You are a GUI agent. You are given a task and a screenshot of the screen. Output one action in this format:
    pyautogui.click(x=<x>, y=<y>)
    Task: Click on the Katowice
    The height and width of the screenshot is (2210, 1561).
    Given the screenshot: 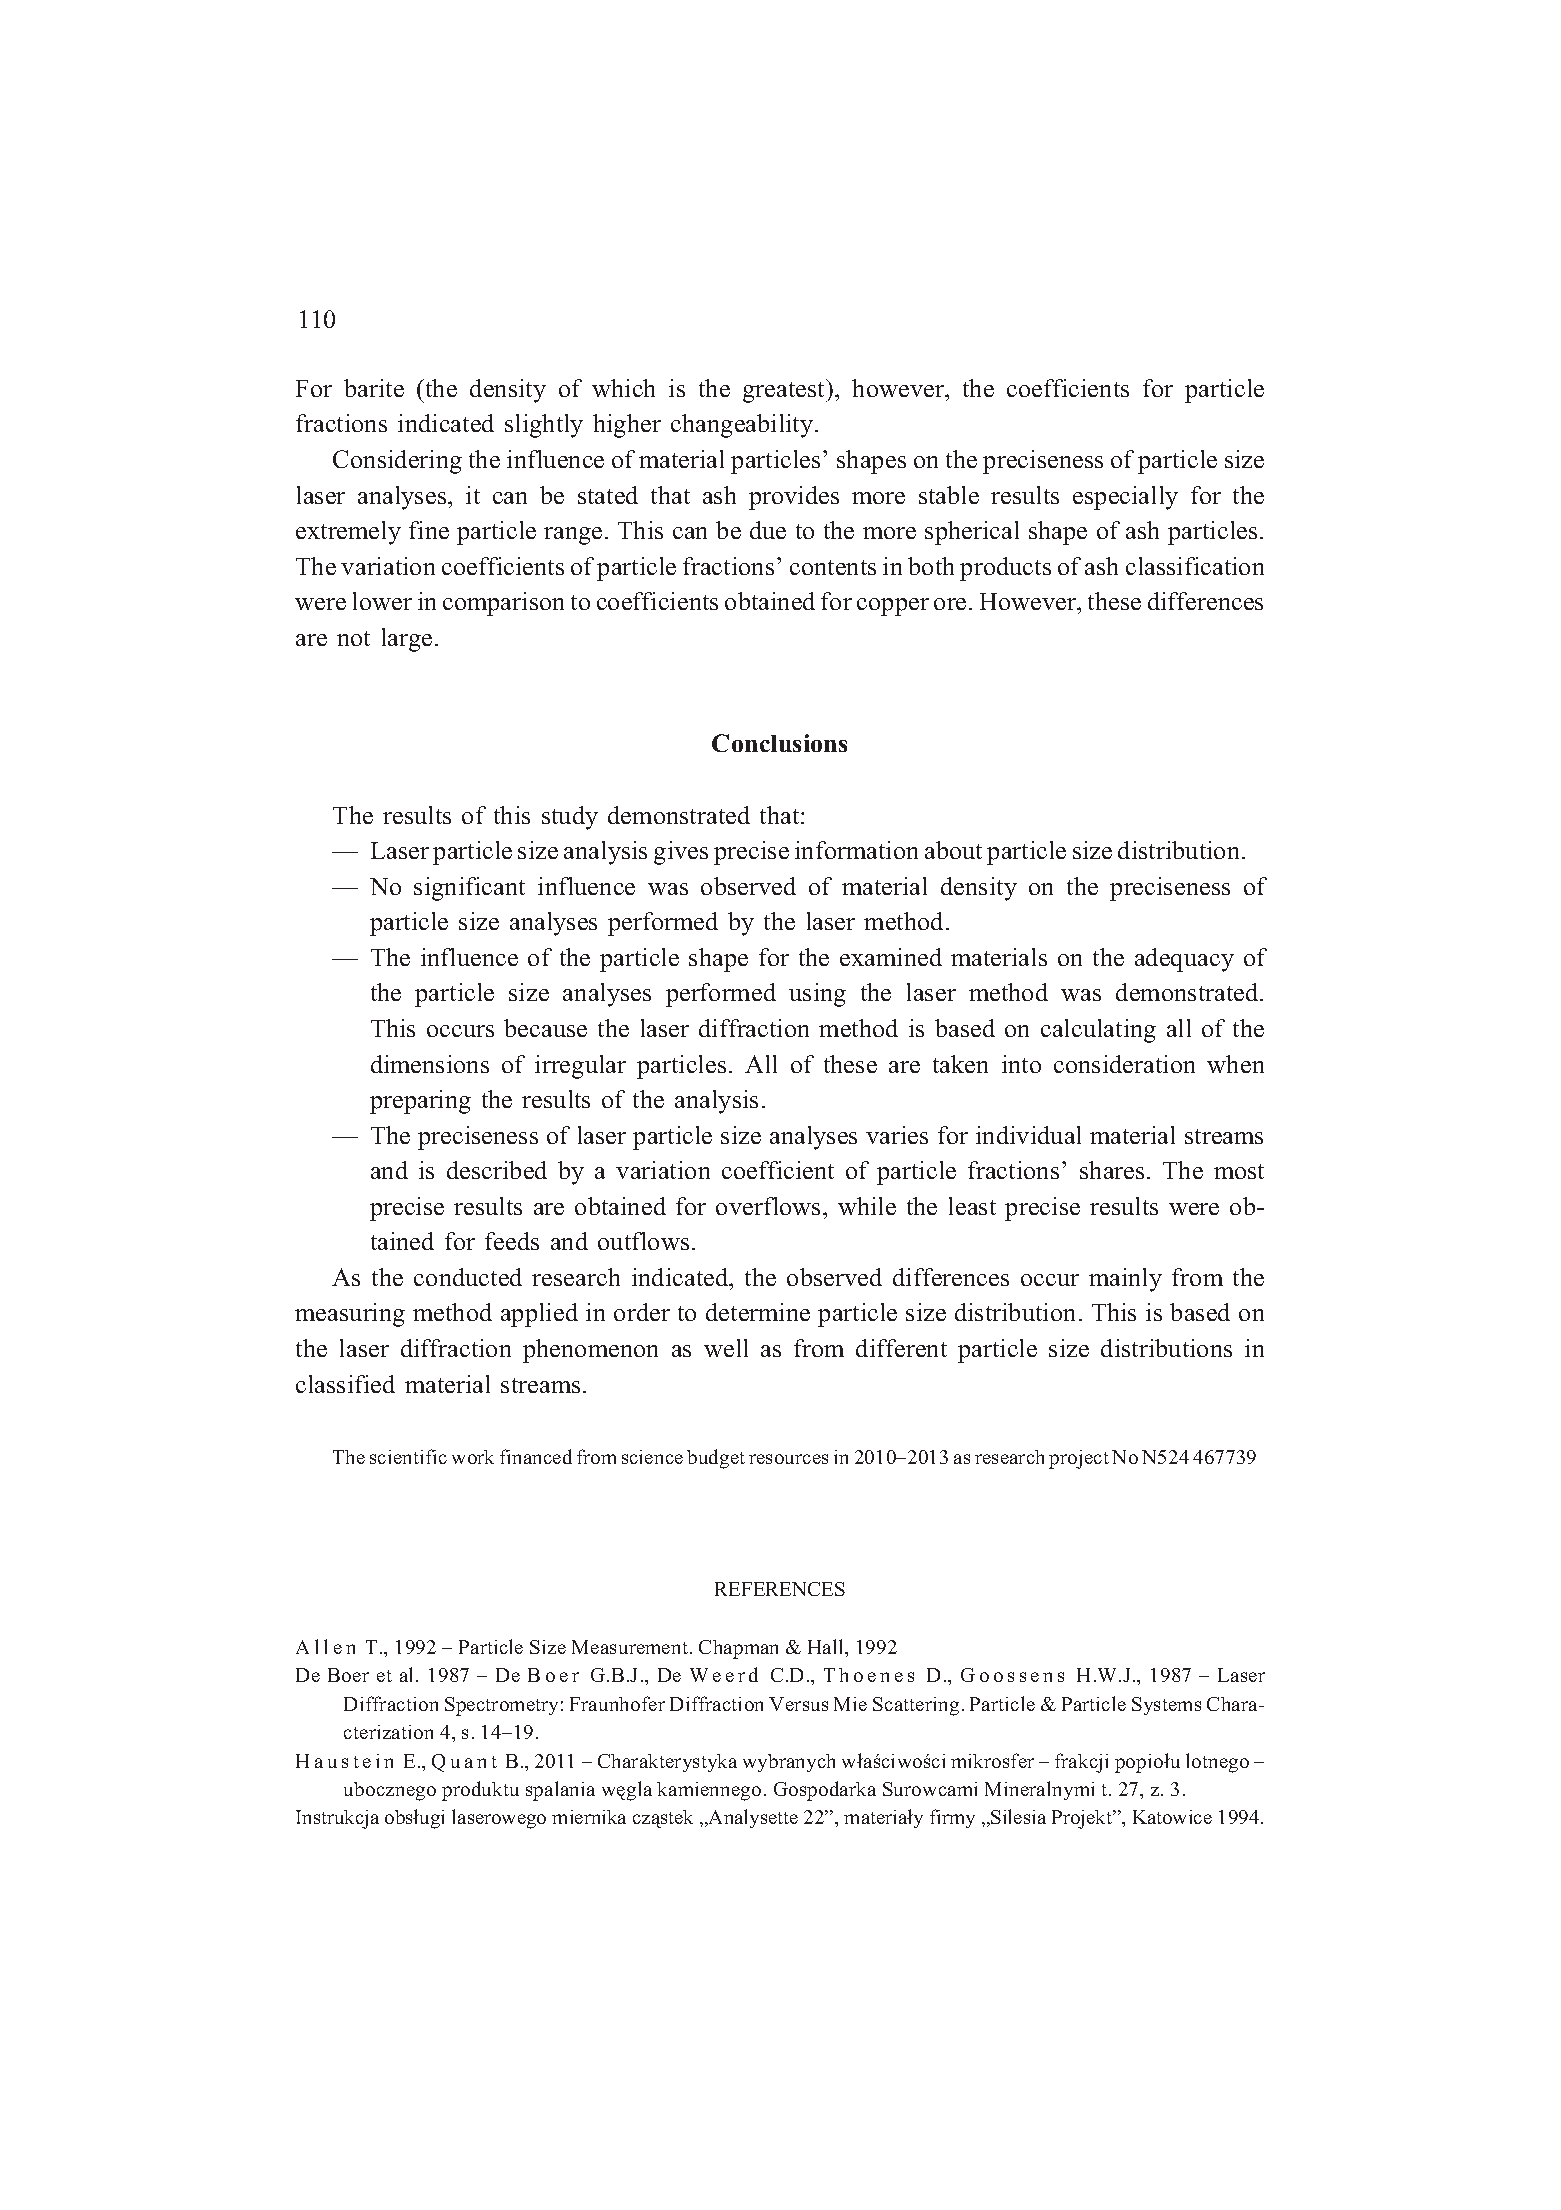 What is the action you would take?
    pyautogui.click(x=1172, y=1817)
